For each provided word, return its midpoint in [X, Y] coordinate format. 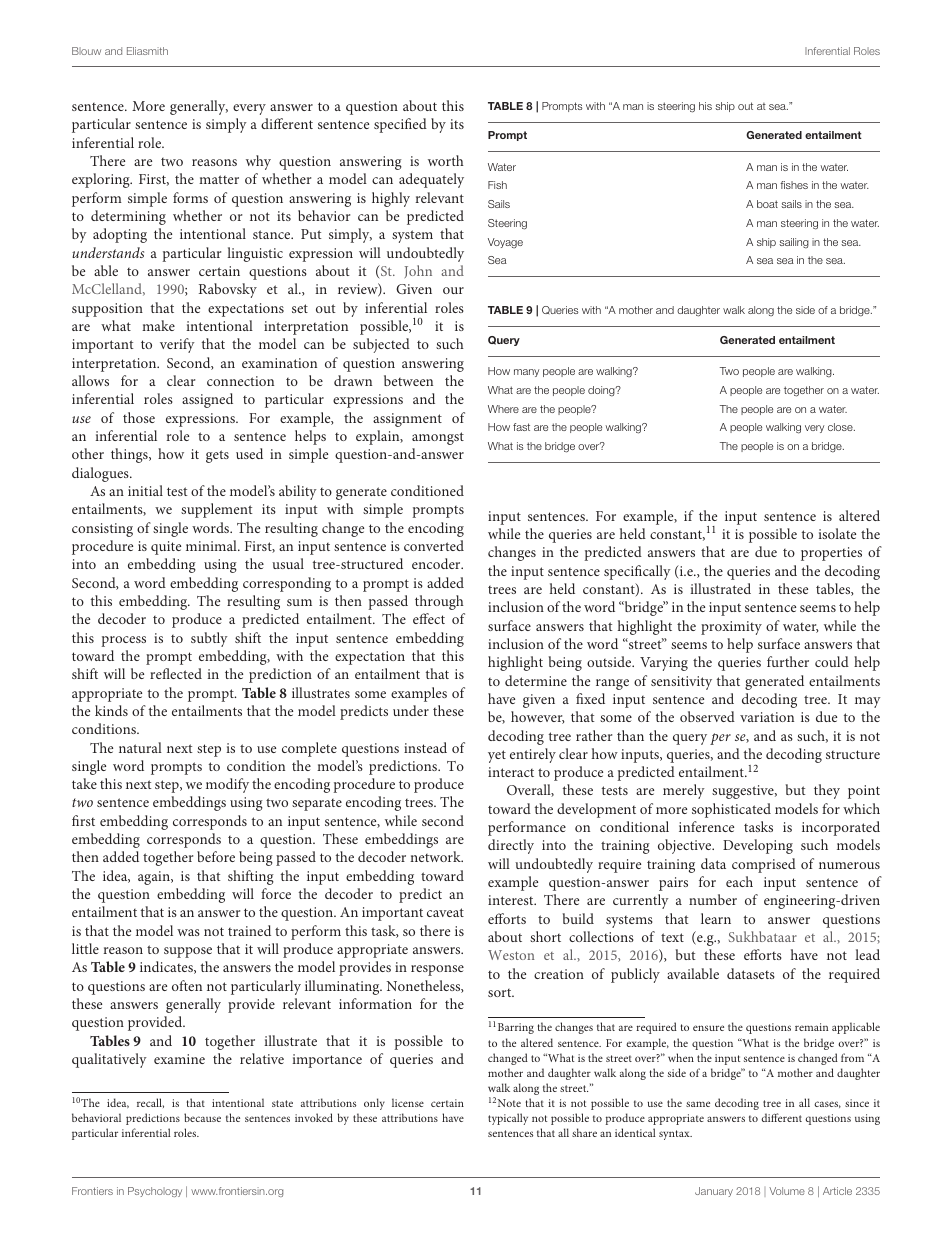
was [188, 932]
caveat [445, 912]
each [739, 881]
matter [219, 179]
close [841, 427]
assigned [207, 400]
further [788, 661]
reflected [176, 673]
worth [446, 160]
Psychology [155, 1192]
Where [503, 409]
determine [536, 680]
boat [767, 204]
